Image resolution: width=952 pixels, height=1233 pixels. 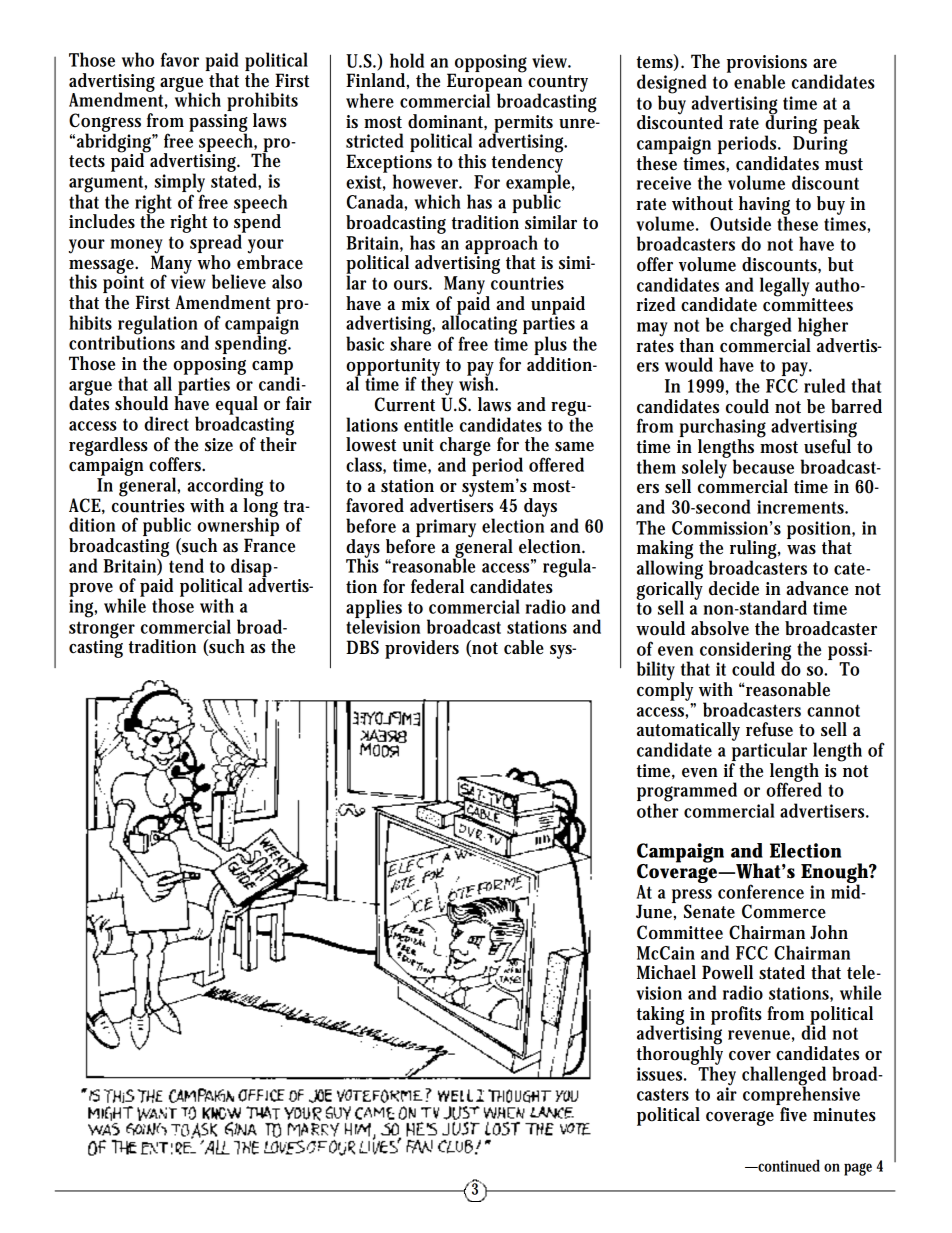 What do you see at coordinates (102, 631) in the screenshot?
I see `stronger` at bounding box center [102, 631].
